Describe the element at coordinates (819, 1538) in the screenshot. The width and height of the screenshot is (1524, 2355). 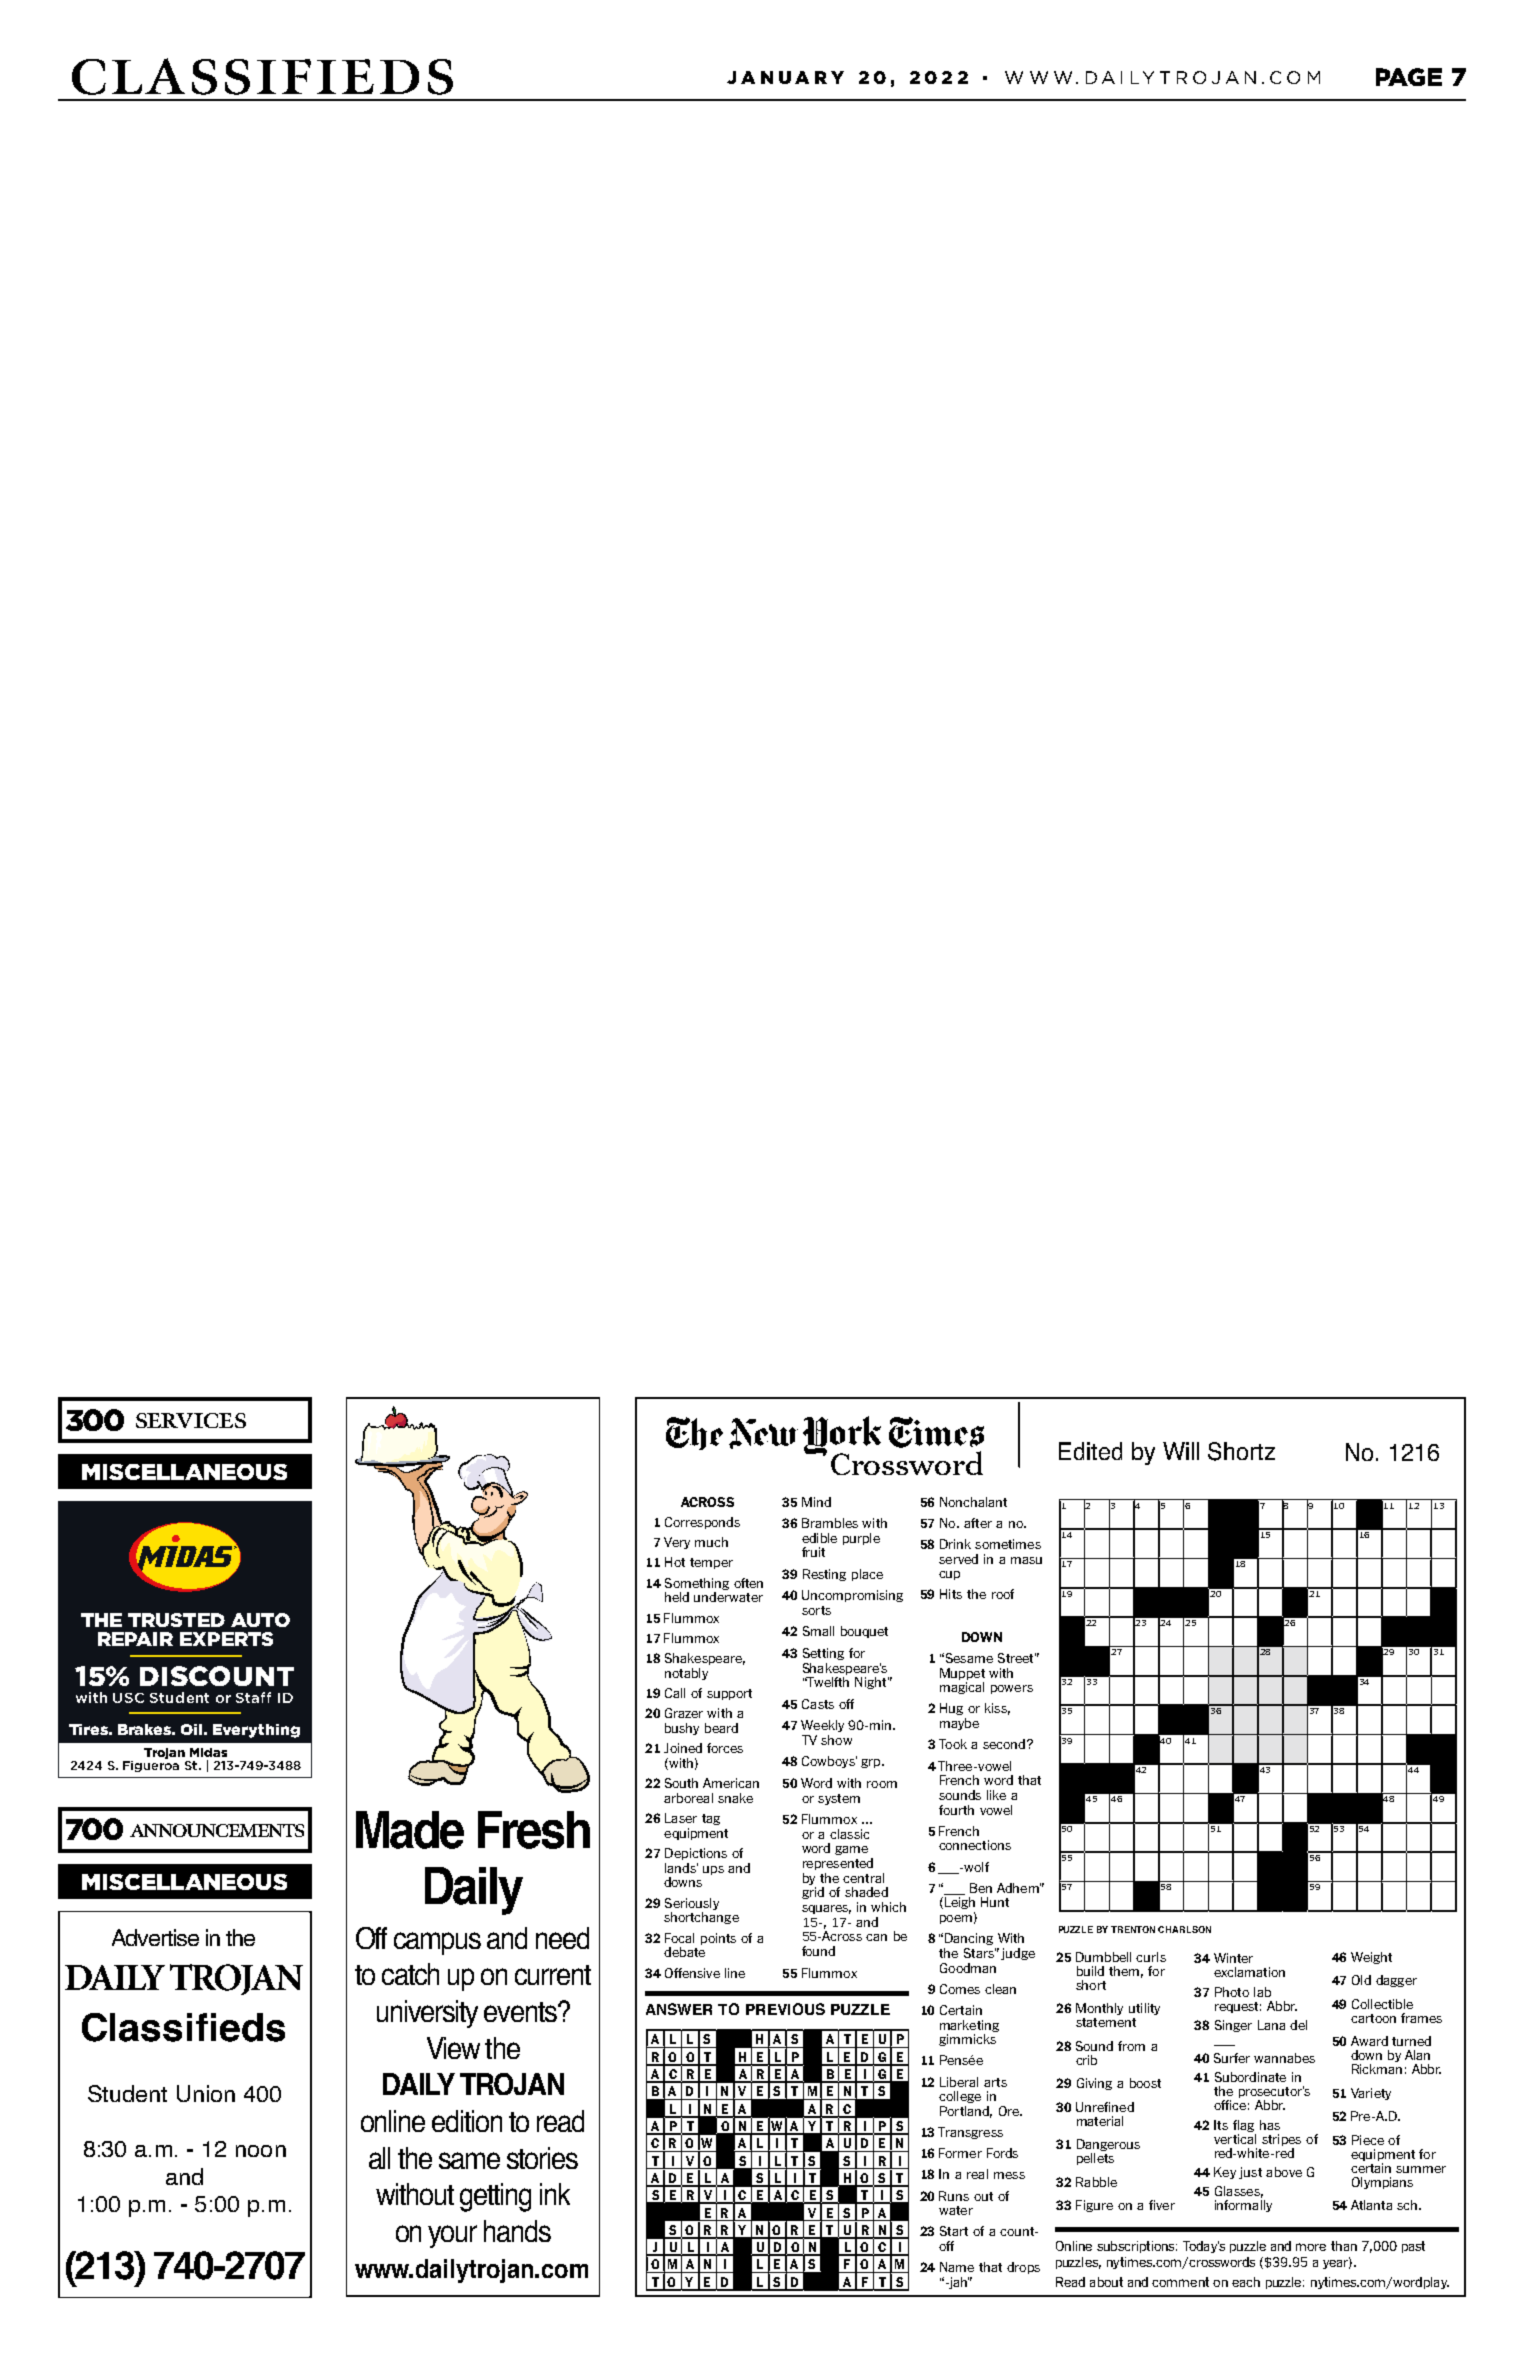
I see `edible` at that location.
